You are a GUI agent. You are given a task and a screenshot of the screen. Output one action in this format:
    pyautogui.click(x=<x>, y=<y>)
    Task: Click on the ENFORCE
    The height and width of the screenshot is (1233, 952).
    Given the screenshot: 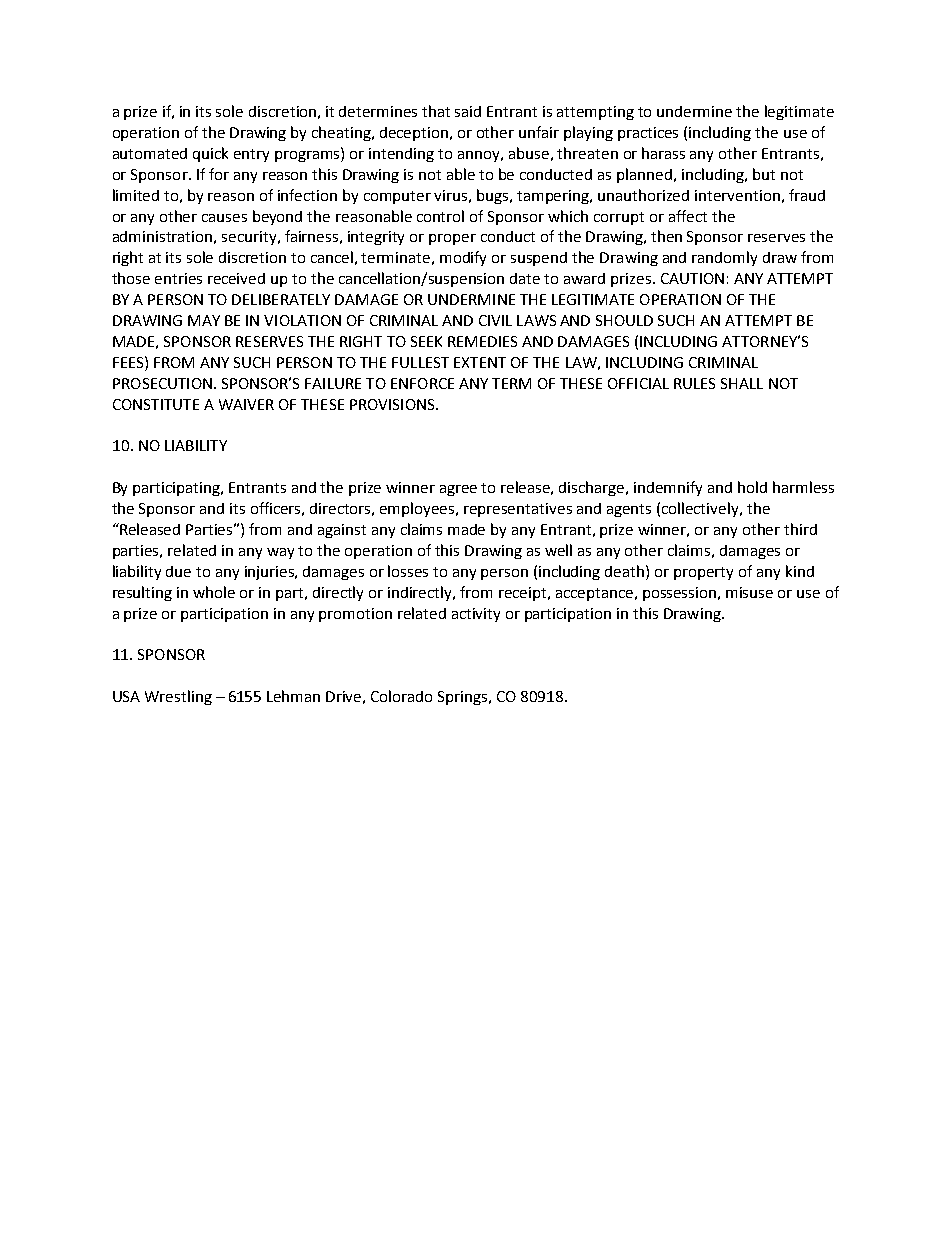 What is the action you would take?
    pyautogui.click(x=422, y=383)
